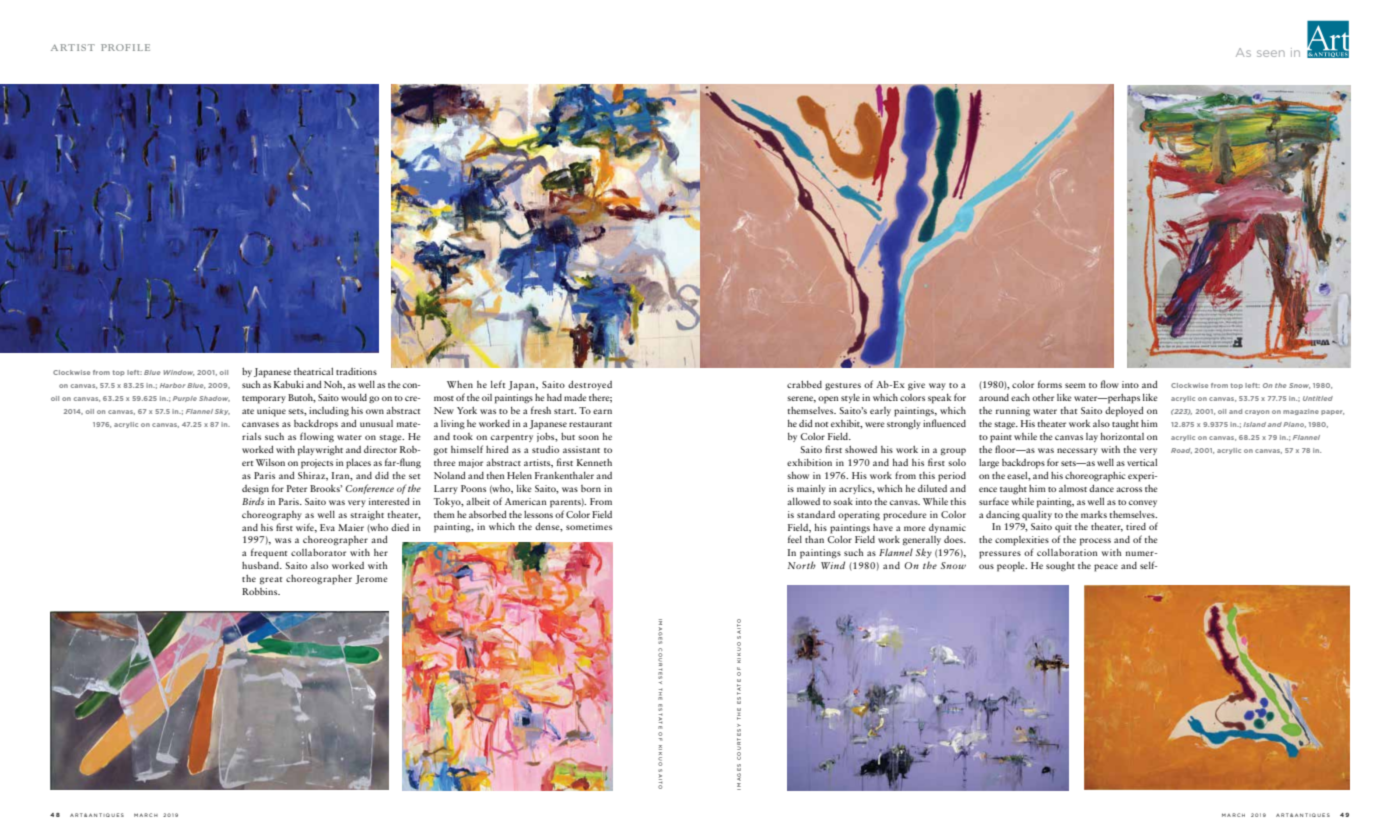 Image resolution: width=1400 pixels, height=840 pixels. I want to click on seen, so click(1271, 53).
